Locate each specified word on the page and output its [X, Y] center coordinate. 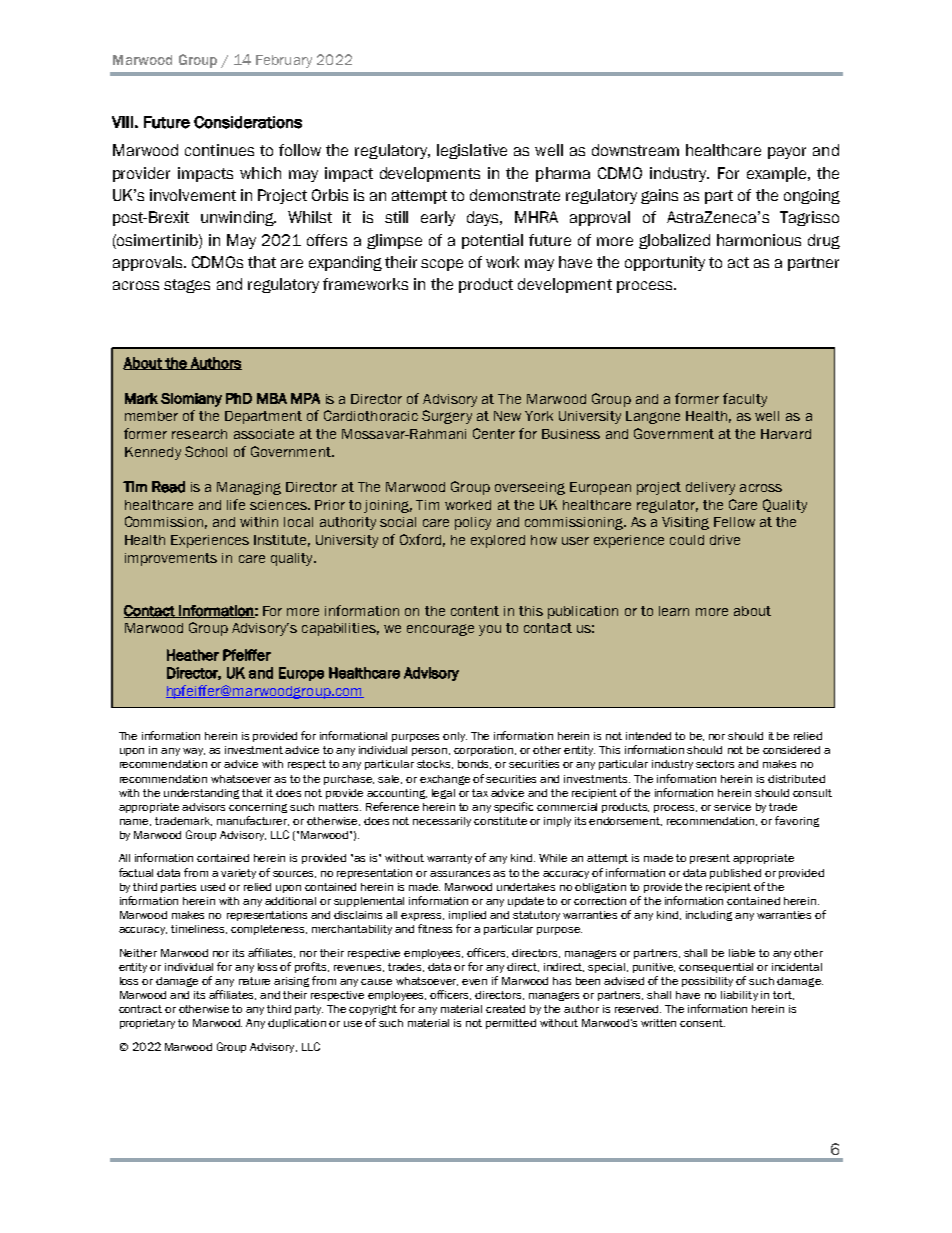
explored [498, 541]
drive [725, 540]
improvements [171, 559]
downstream [635, 150]
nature [254, 981]
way [194, 752]
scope [442, 265]
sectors [715, 764]
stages [187, 286]
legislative [472, 151]
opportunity [665, 263]
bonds [474, 764]
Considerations [248, 122]
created [505, 1009]
